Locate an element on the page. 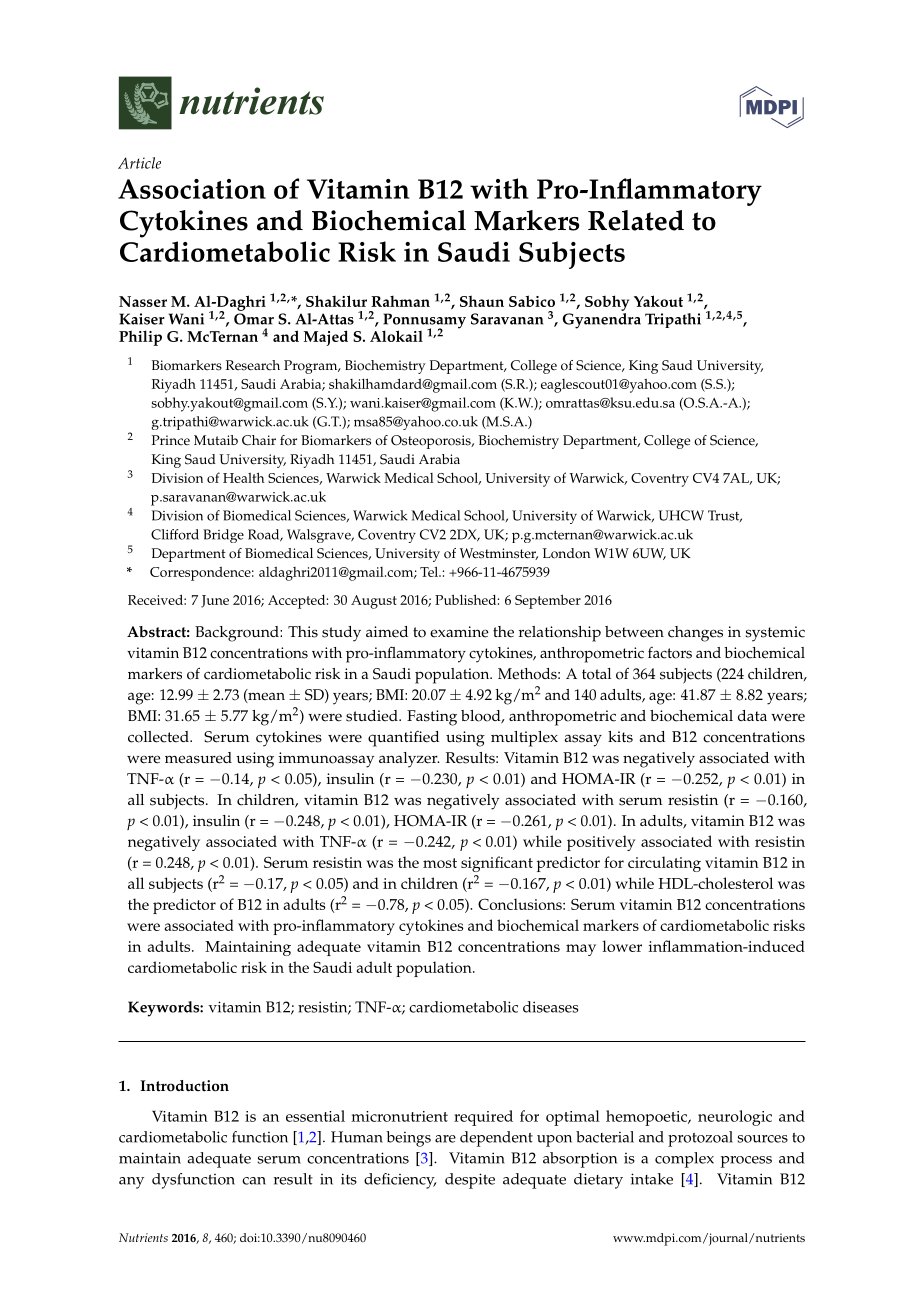  Shaun is located at coordinates (482, 301).
